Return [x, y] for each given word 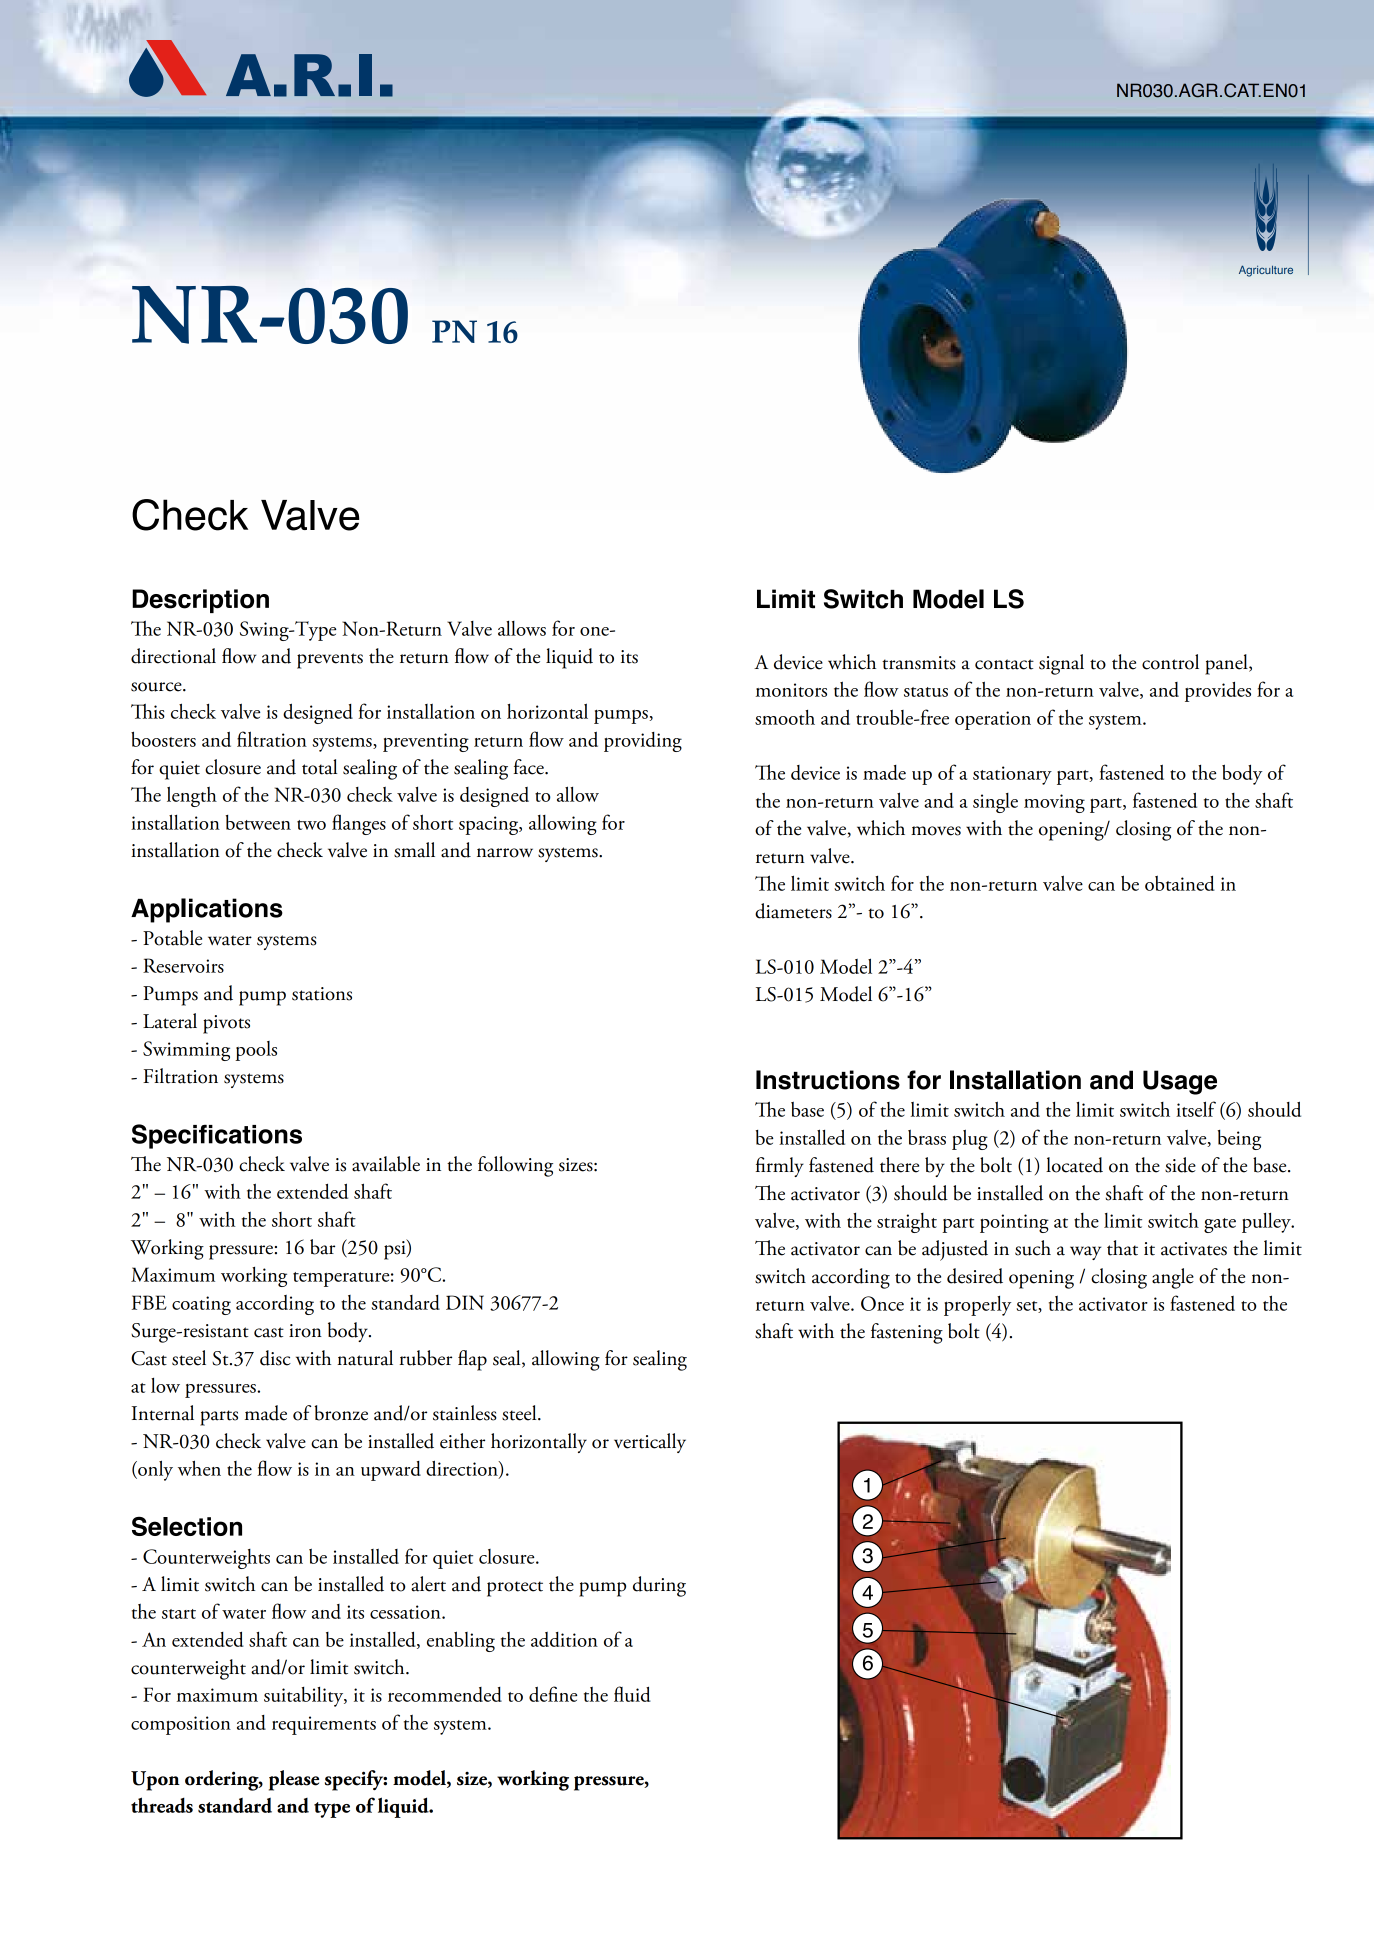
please [294, 1780]
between [258, 822]
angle [1173, 1278]
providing [643, 742]
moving [1054, 803]
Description [200, 601]
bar [322, 1247]
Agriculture [1266, 271]
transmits [919, 663]
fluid [632, 1694]
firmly [780, 1167]
